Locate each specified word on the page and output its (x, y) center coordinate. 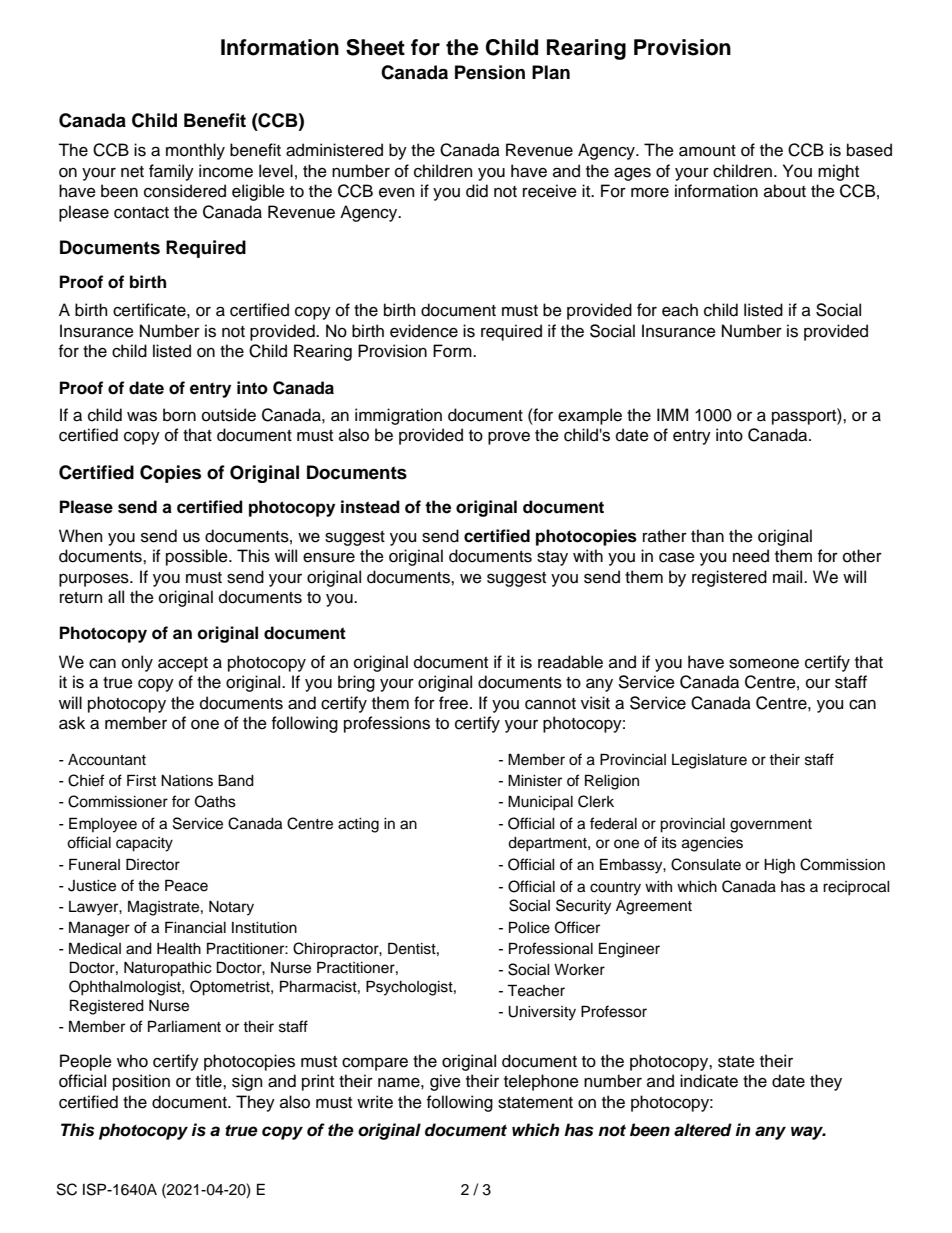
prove (509, 438)
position (141, 1082)
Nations (187, 781)
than (707, 535)
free (453, 703)
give (445, 1082)
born (179, 415)
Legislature (709, 761)
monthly (195, 151)
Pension (490, 72)
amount (707, 151)
